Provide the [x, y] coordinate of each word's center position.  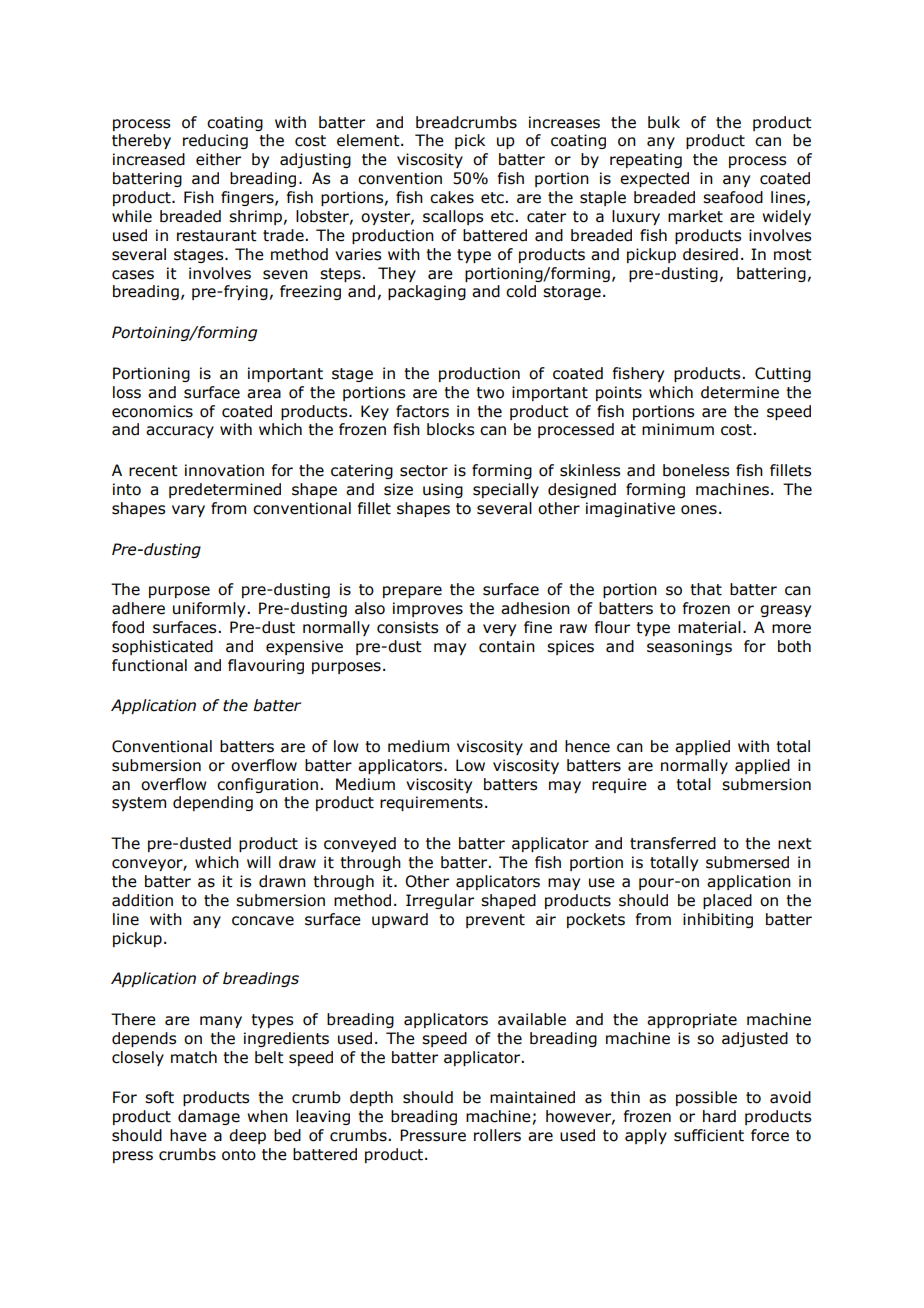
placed [727, 901]
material [709, 627]
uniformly [210, 609]
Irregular [440, 901]
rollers [497, 1135]
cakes [452, 197]
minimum [678, 429]
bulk [664, 122]
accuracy [180, 432]
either [218, 159]
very [499, 630]
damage [209, 1117]
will [259, 862]
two [490, 393]
